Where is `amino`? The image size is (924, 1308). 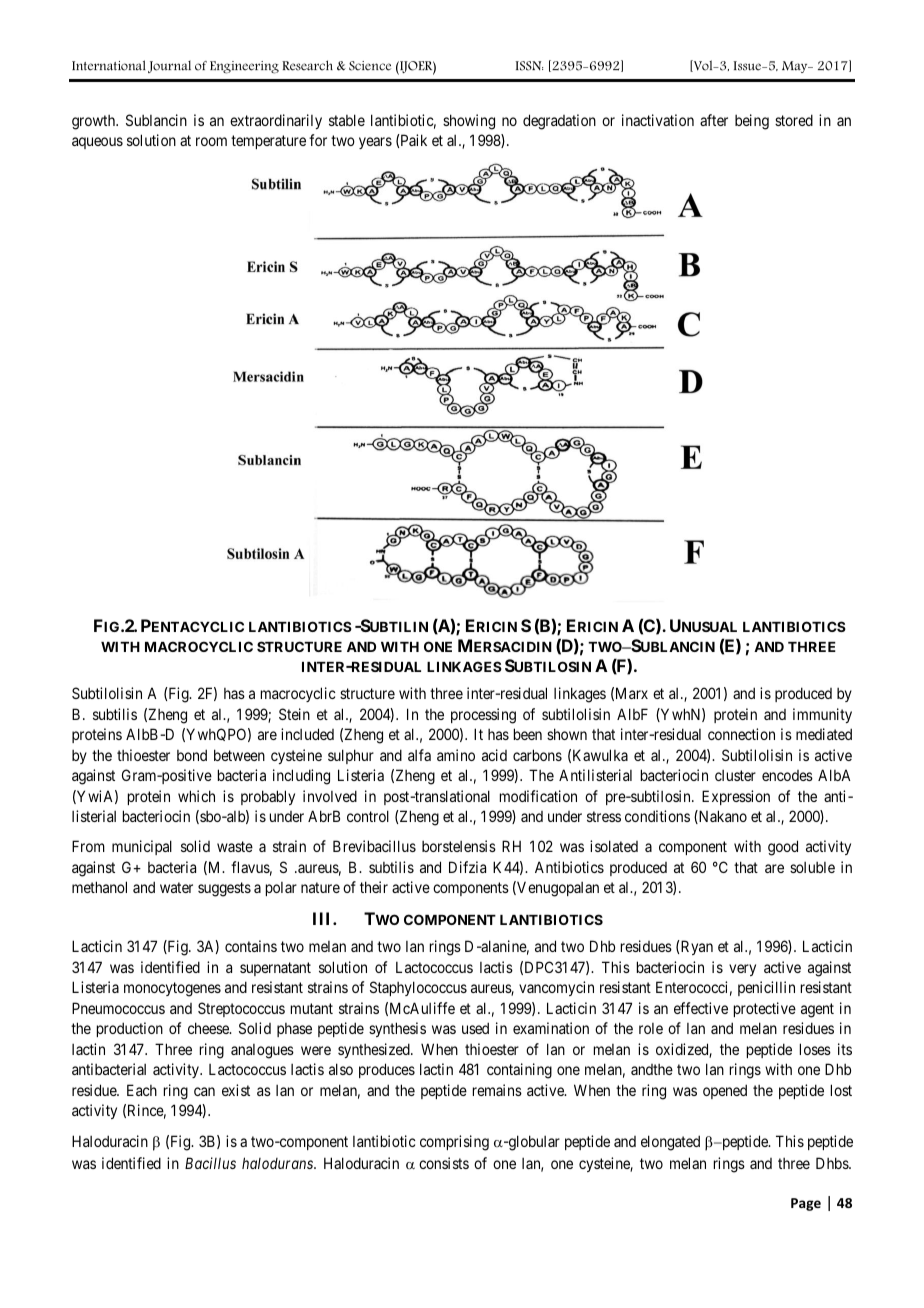 amino is located at coordinates (456, 755).
